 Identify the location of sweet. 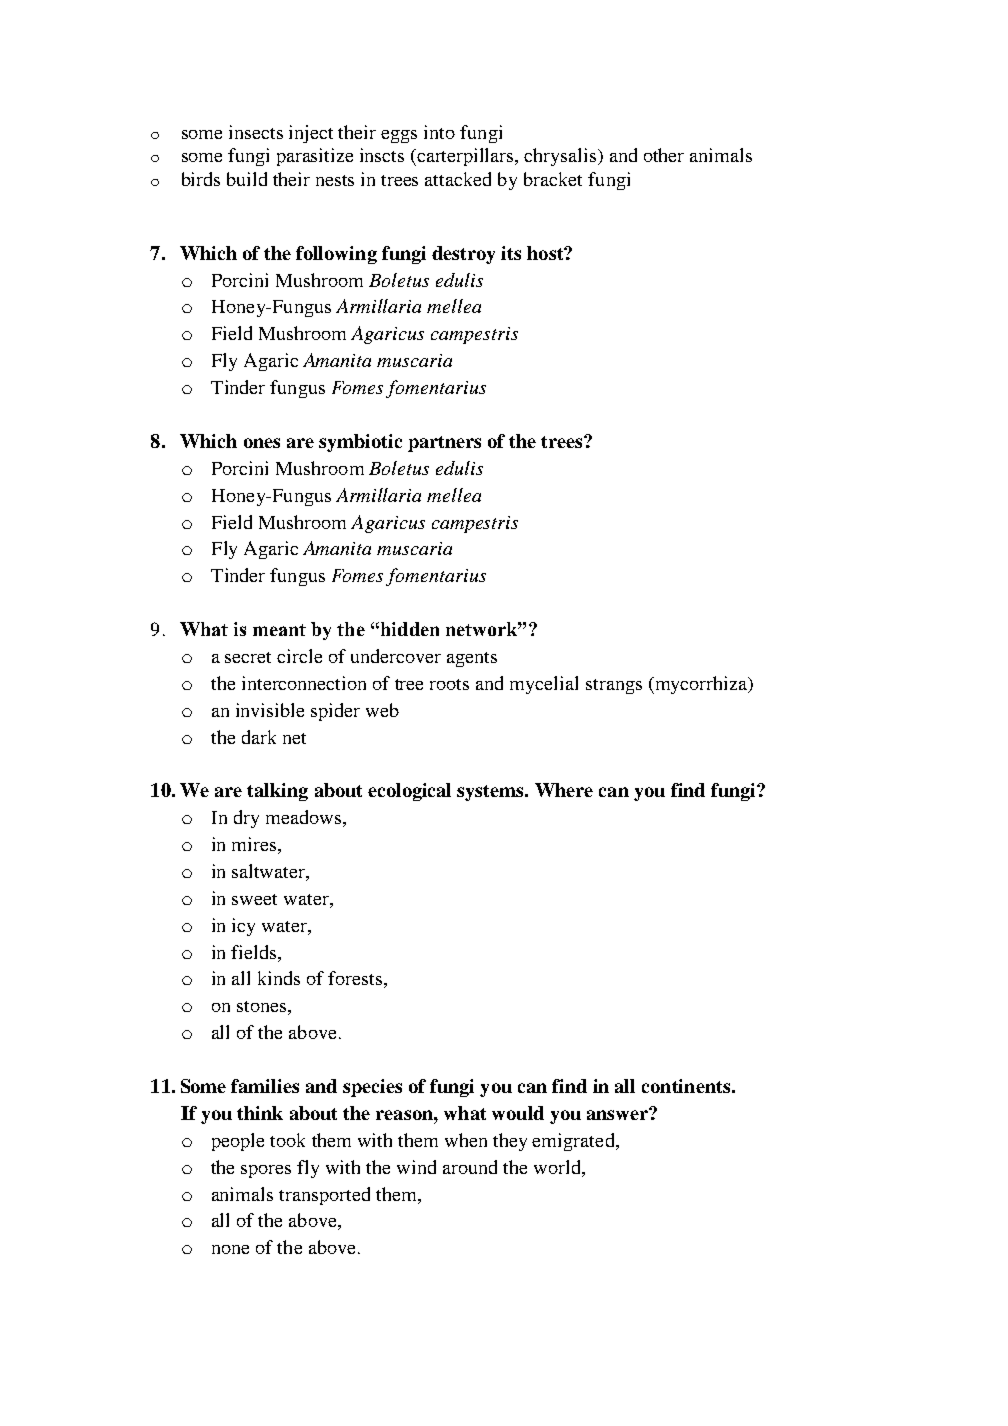
(254, 899).
